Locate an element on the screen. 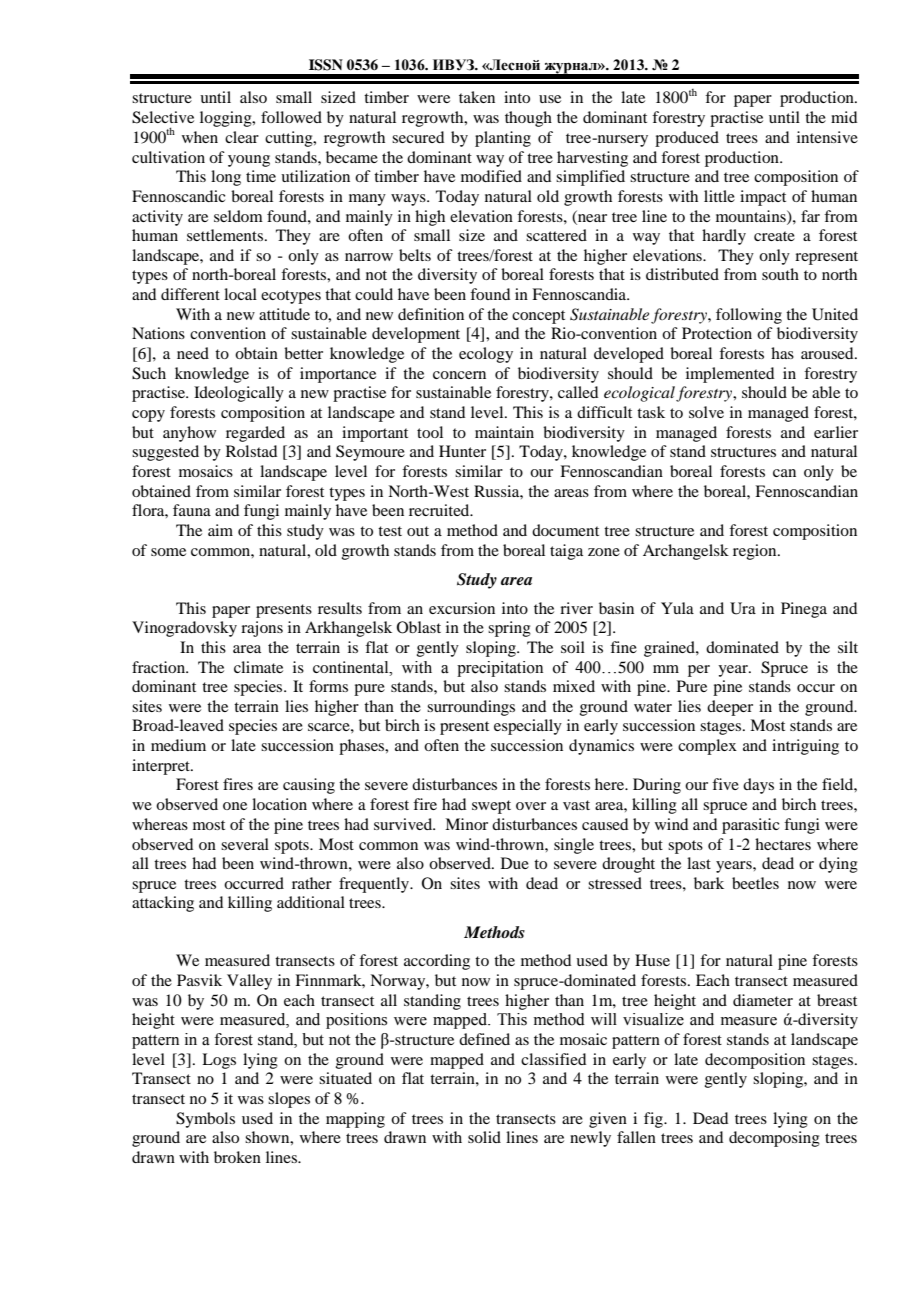 This screenshot has height=1308, width=924. solid is located at coordinates (484, 1137).
